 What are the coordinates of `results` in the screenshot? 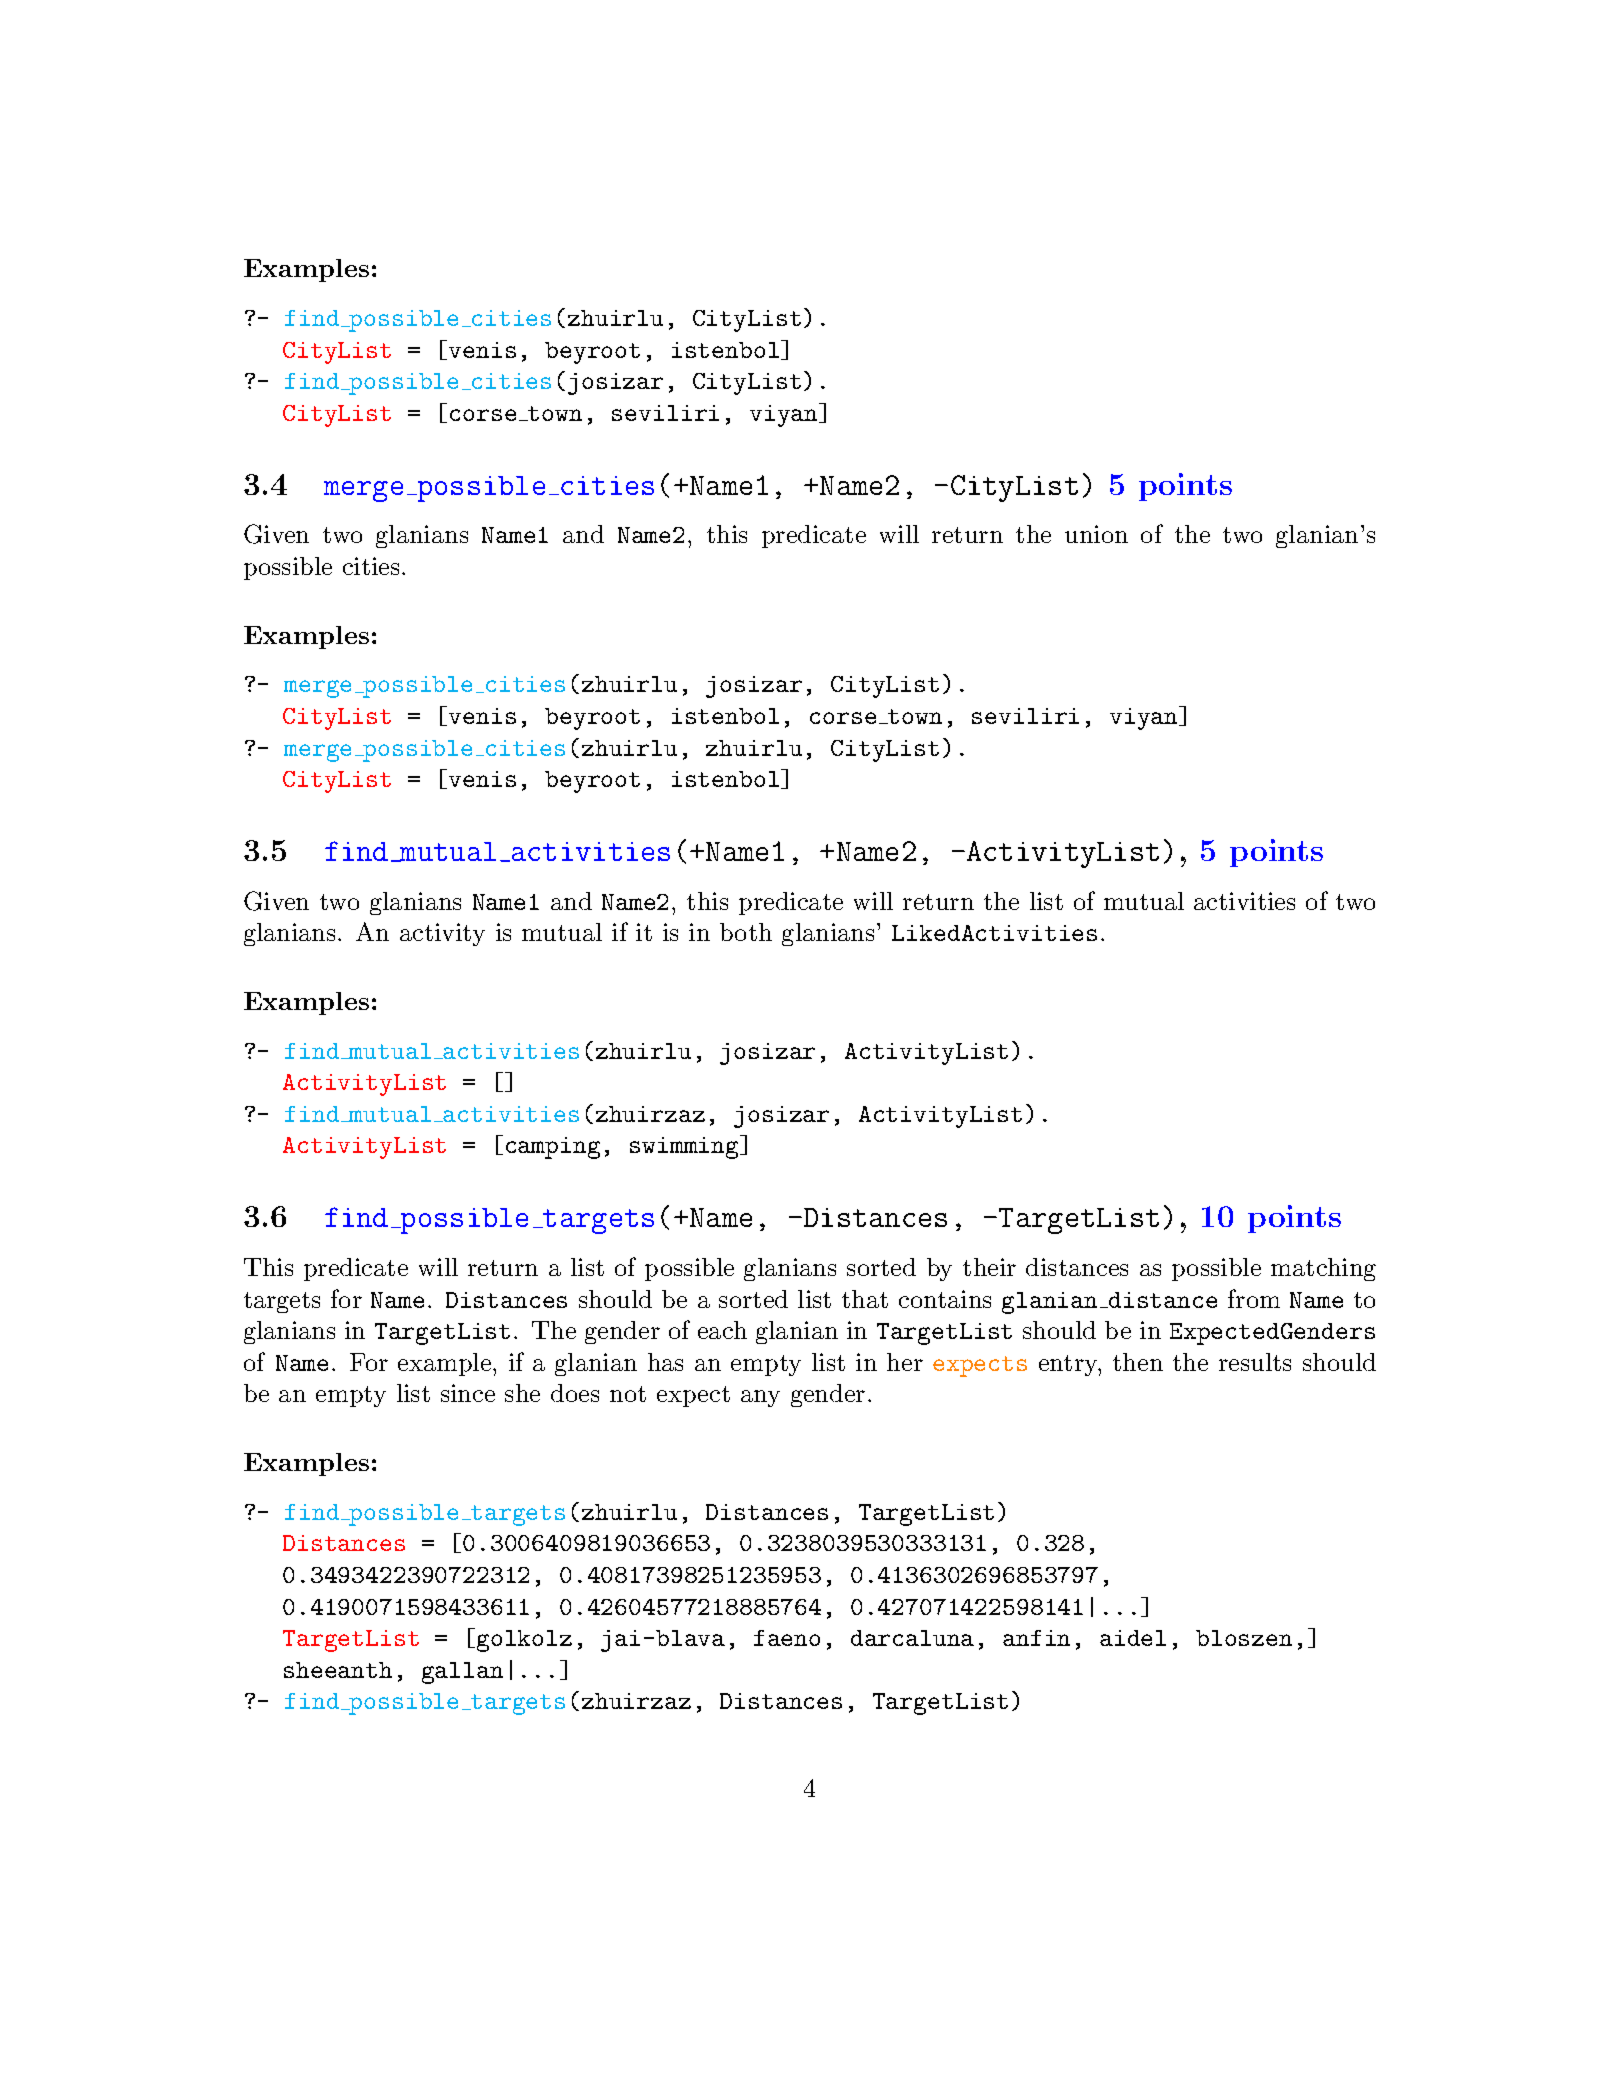 It's located at (1255, 1362).
